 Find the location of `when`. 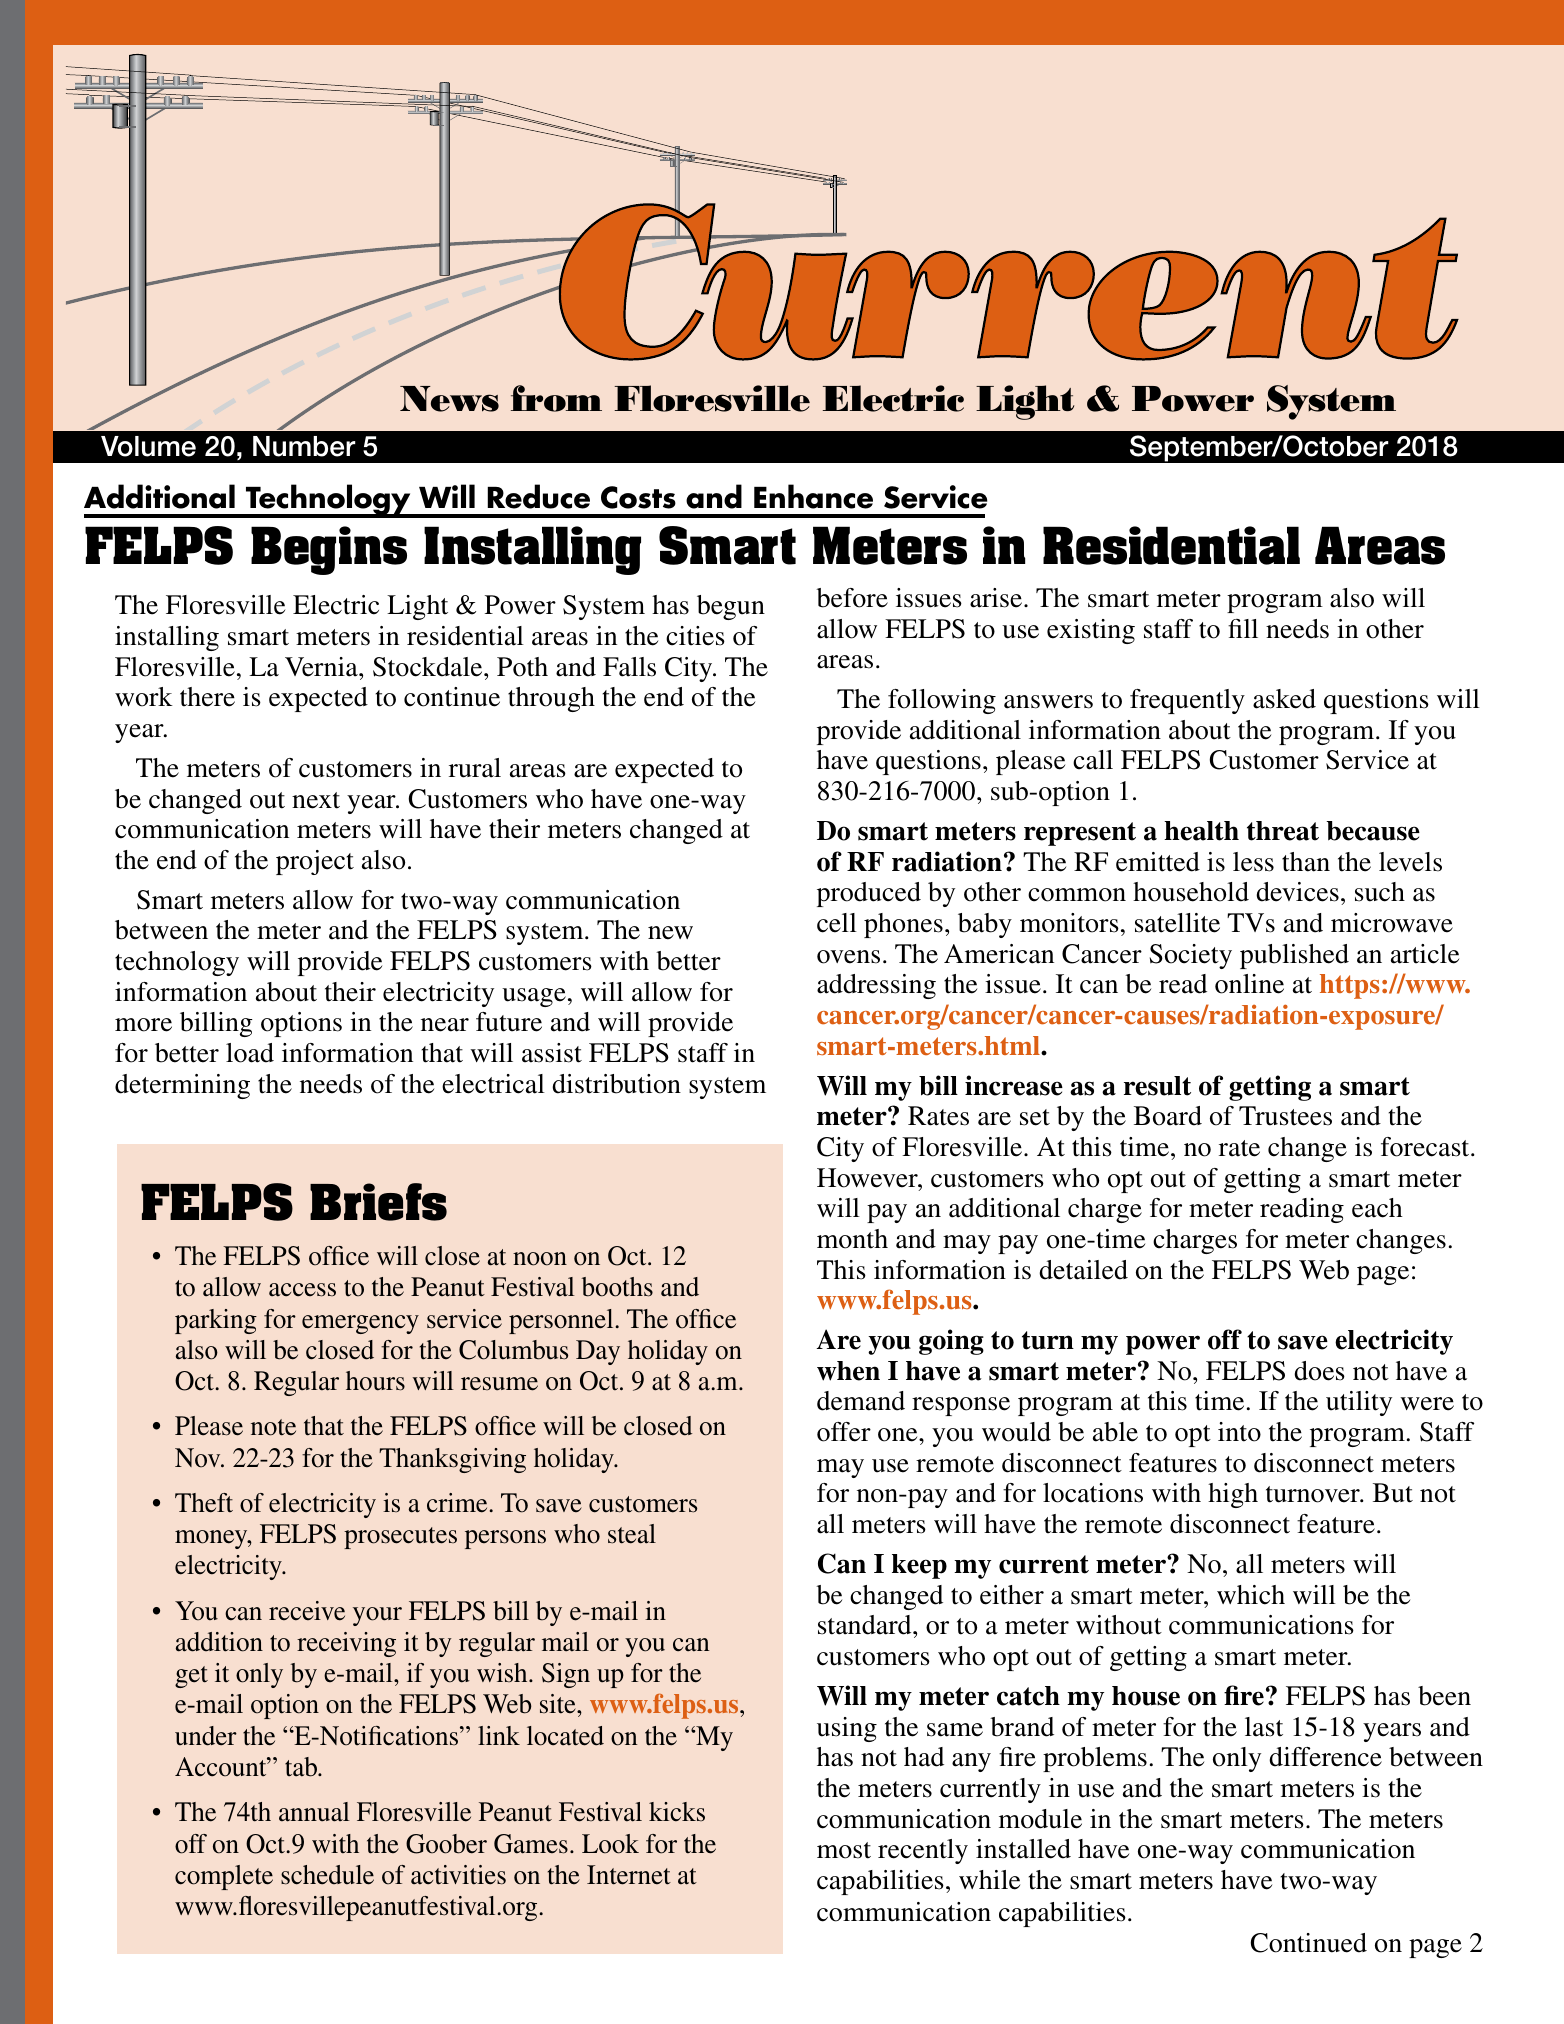

when is located at coordinates (848, 1371).
